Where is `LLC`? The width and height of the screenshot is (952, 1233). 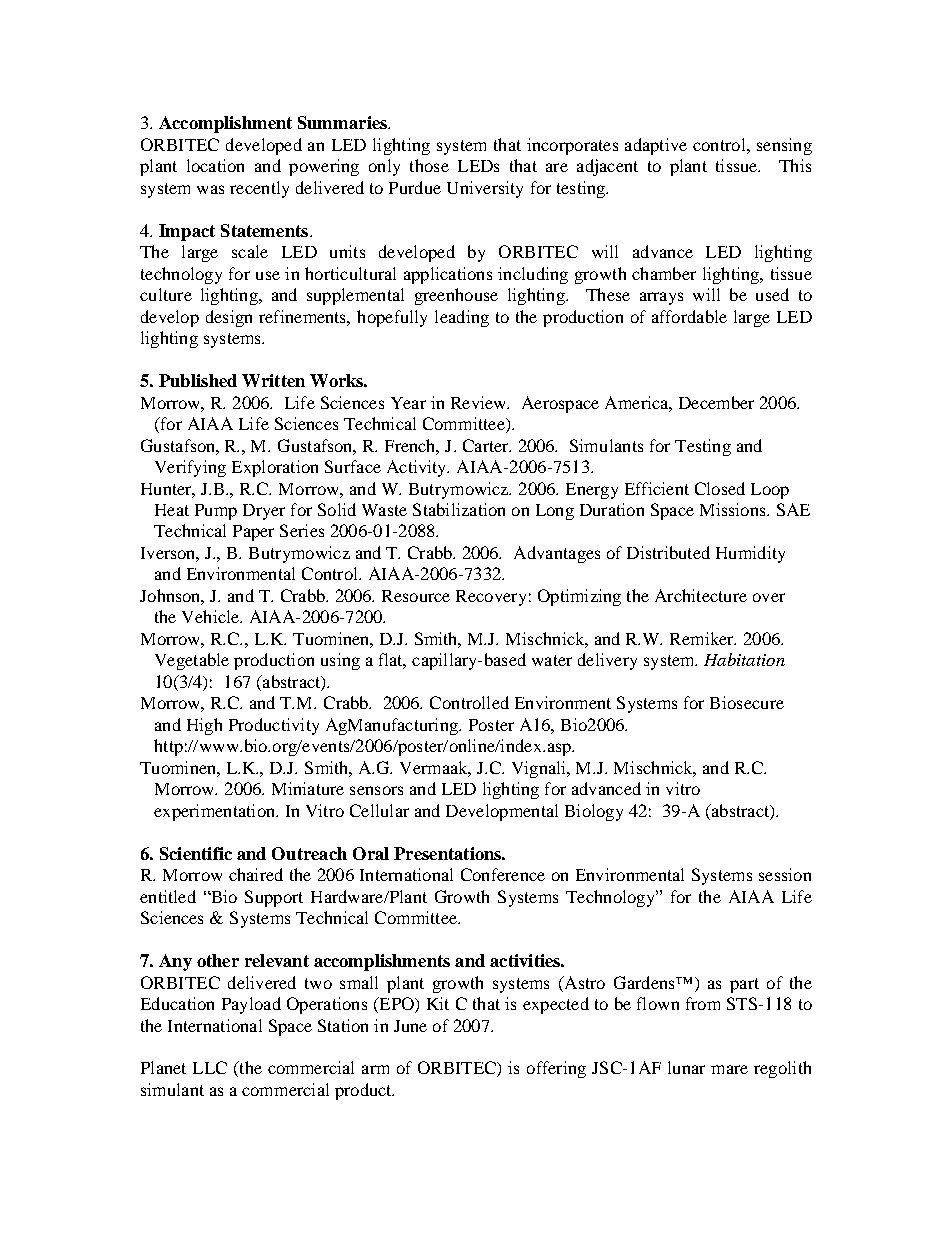
LLC is located at coordinates (210, 1067).
